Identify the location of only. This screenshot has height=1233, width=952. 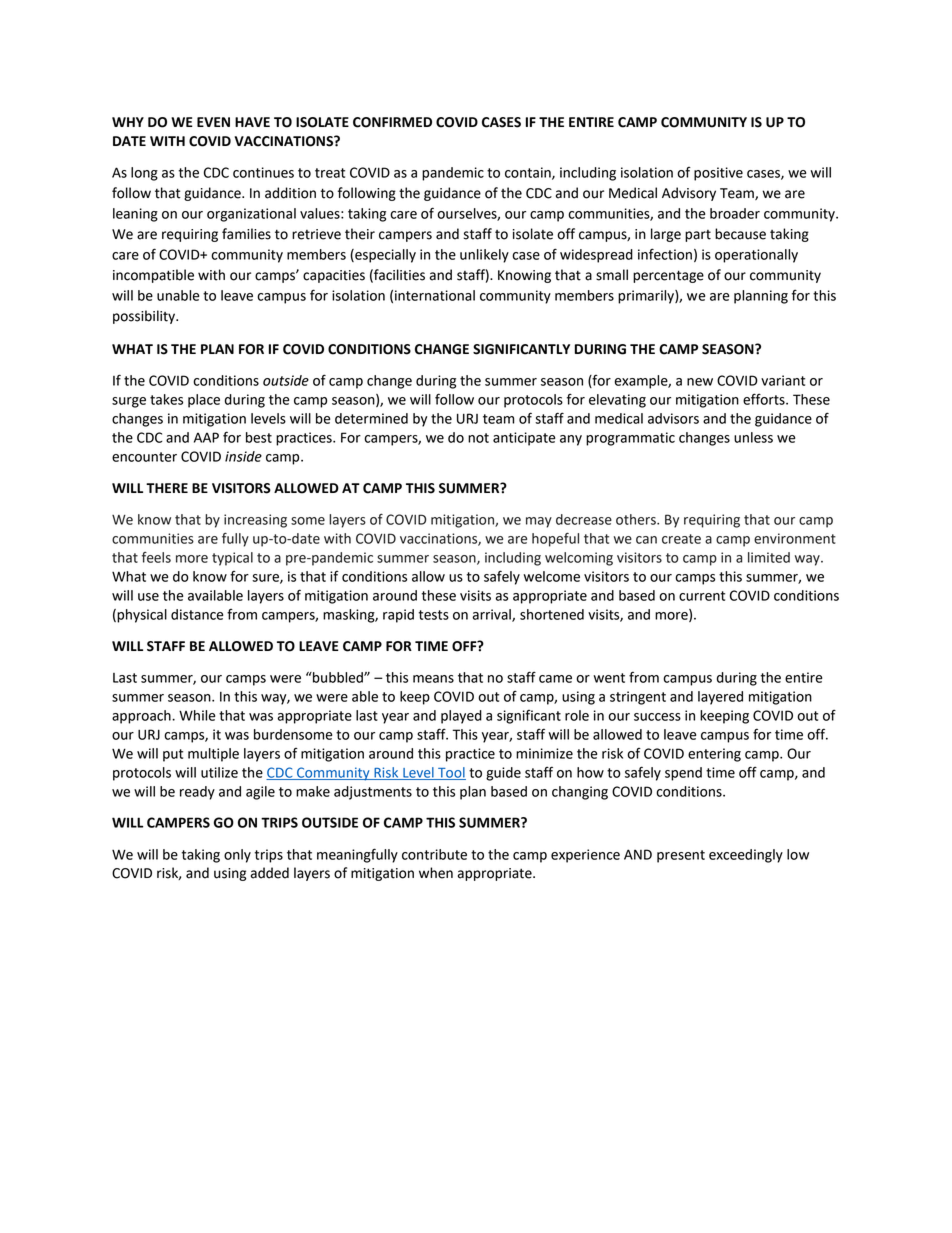
(237, 856).
